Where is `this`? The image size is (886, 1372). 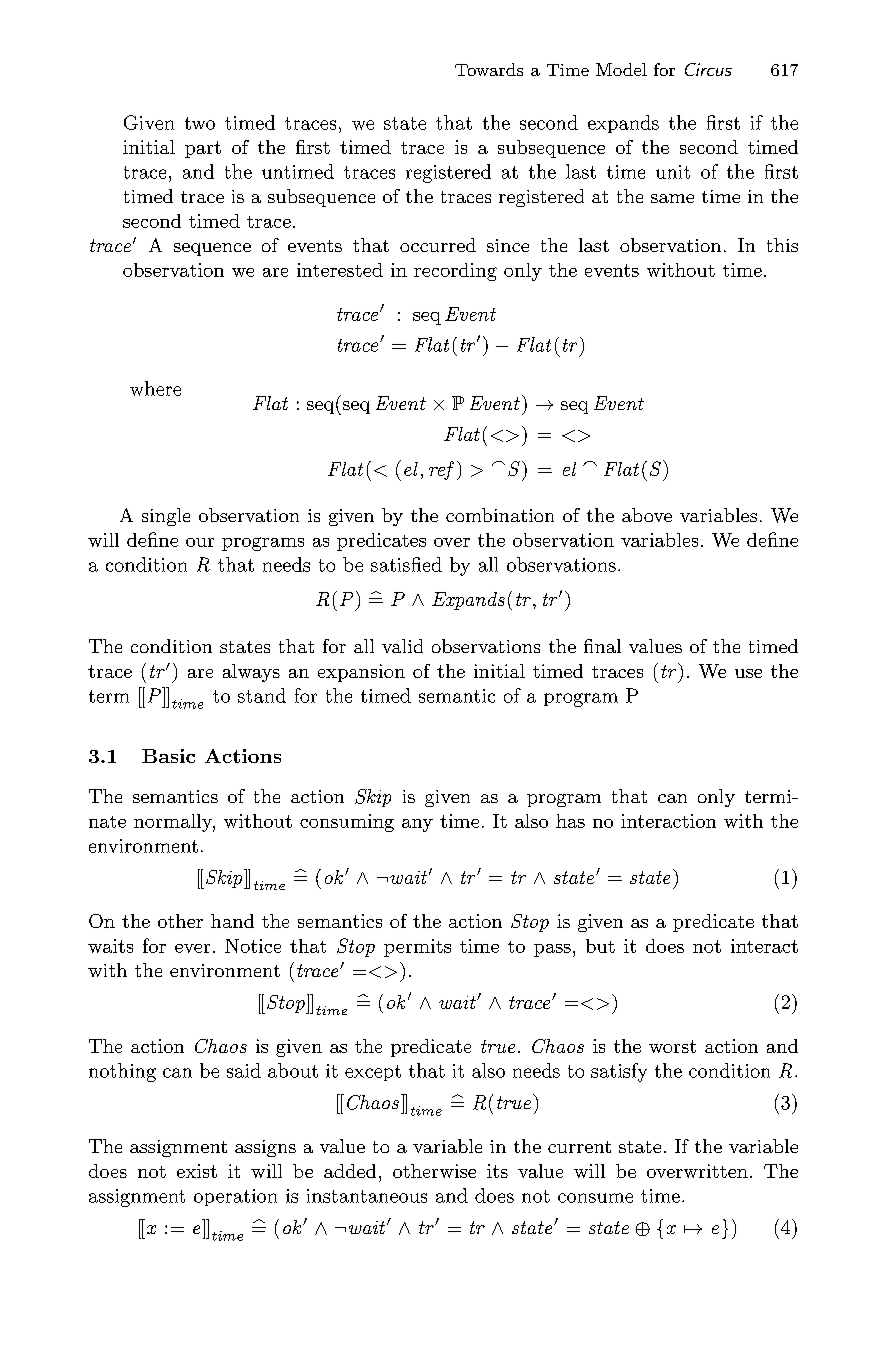
this is located at coordinates (782, 245).
